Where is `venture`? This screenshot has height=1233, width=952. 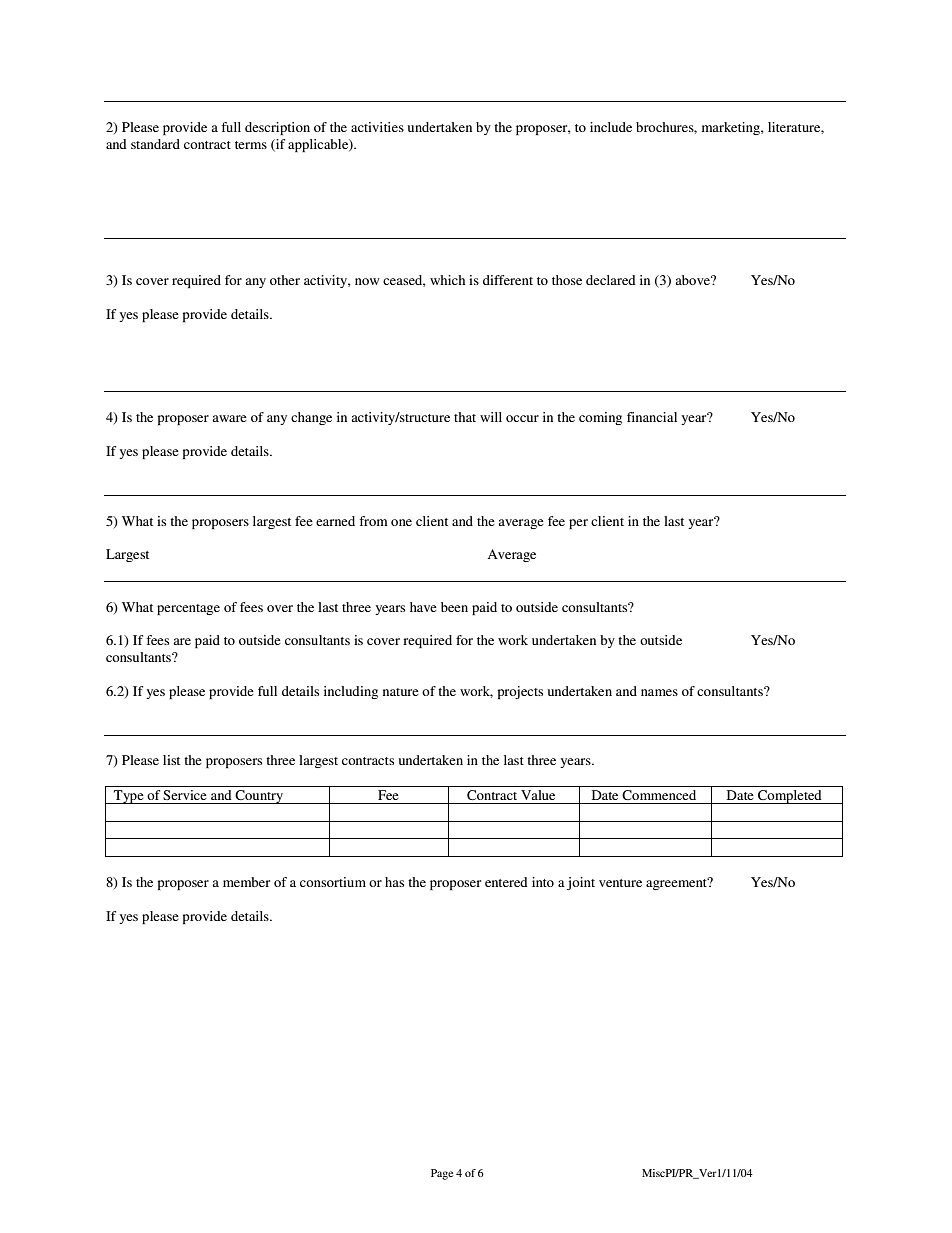 venture is located at coordinates (620, 883).
